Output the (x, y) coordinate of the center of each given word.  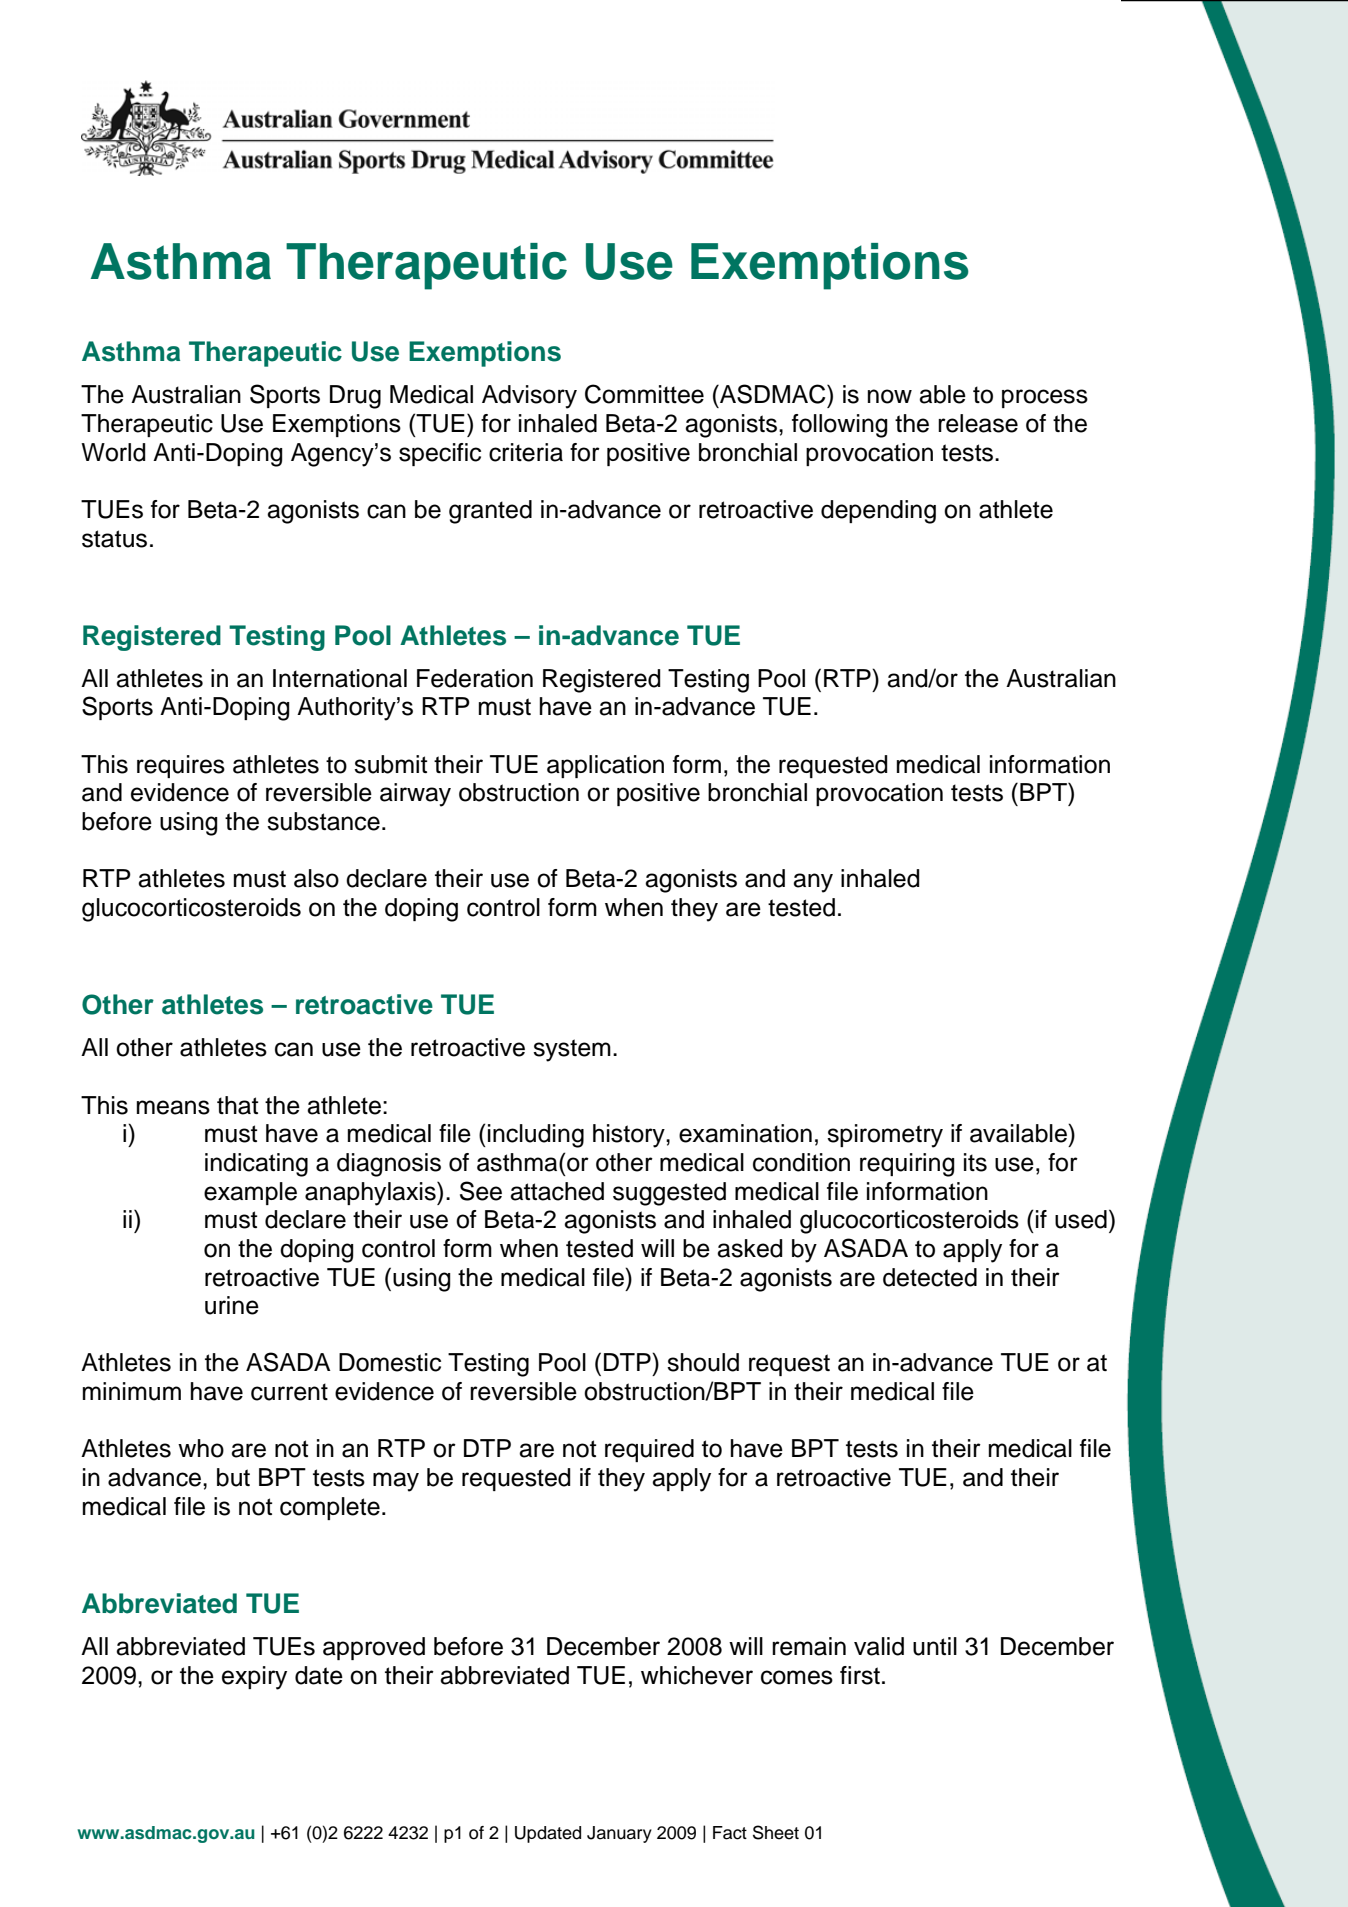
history (630, 1136)
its (975, 1162)
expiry (254, 1678)
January (619, 1834)
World (113, 452)
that (237, 1105)
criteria (526, 452)
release (978, 423)
